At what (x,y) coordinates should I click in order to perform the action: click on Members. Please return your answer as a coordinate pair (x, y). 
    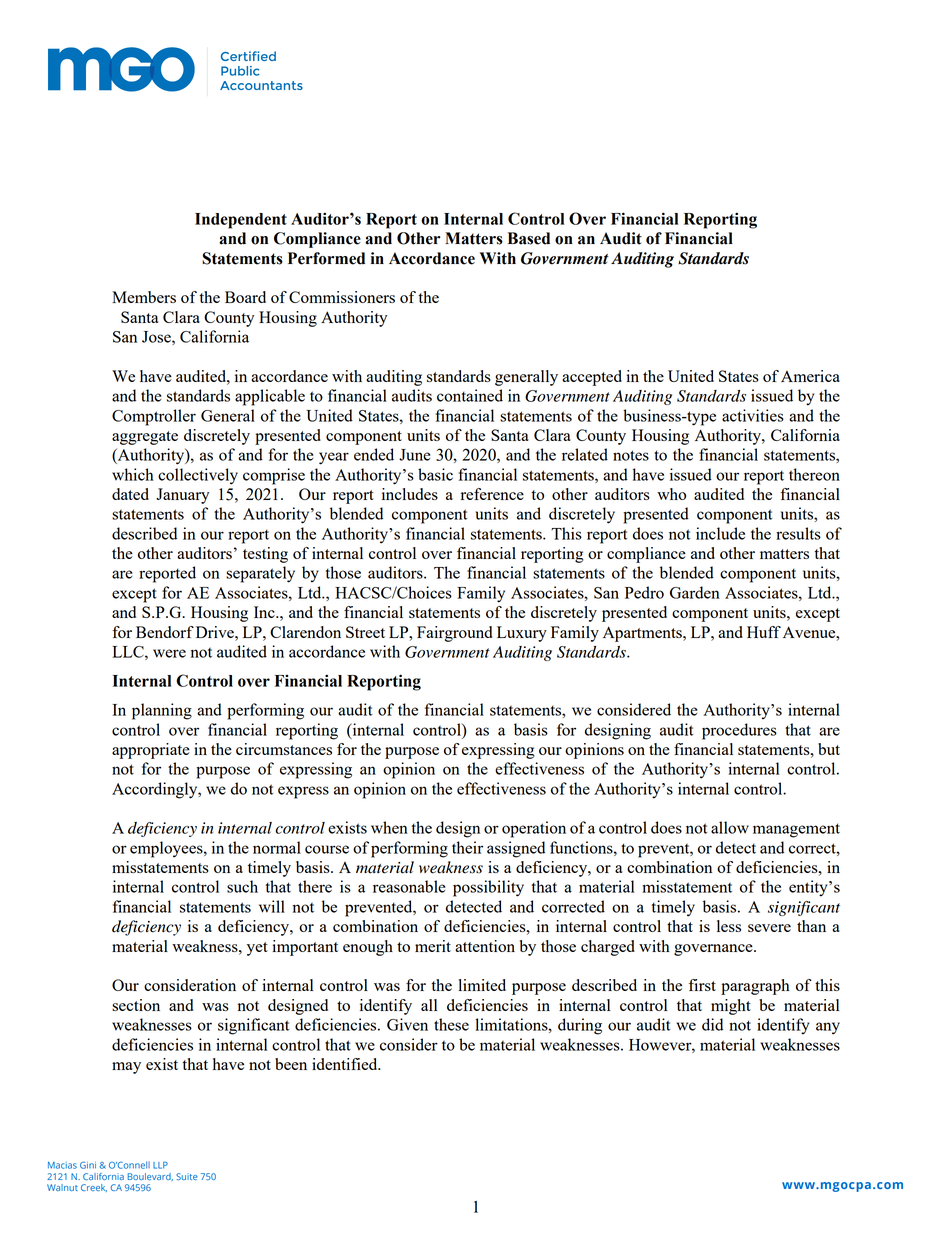
    Looking at the image, I should click on (144, 297).
